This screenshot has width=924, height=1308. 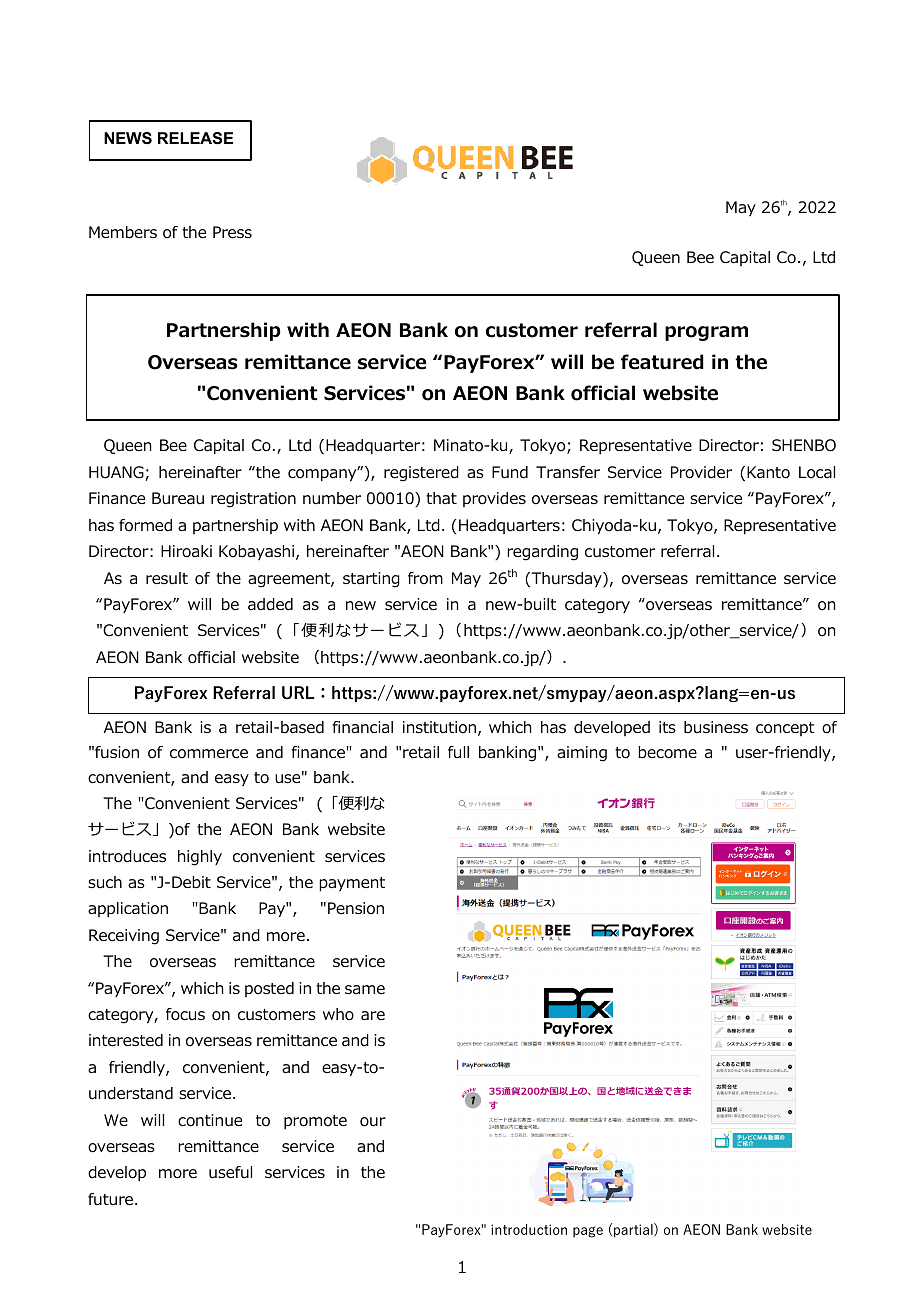 What do you see at coordinates (667, 752) in the screenshot?
I see `become` at bounding box center [667, 752].
